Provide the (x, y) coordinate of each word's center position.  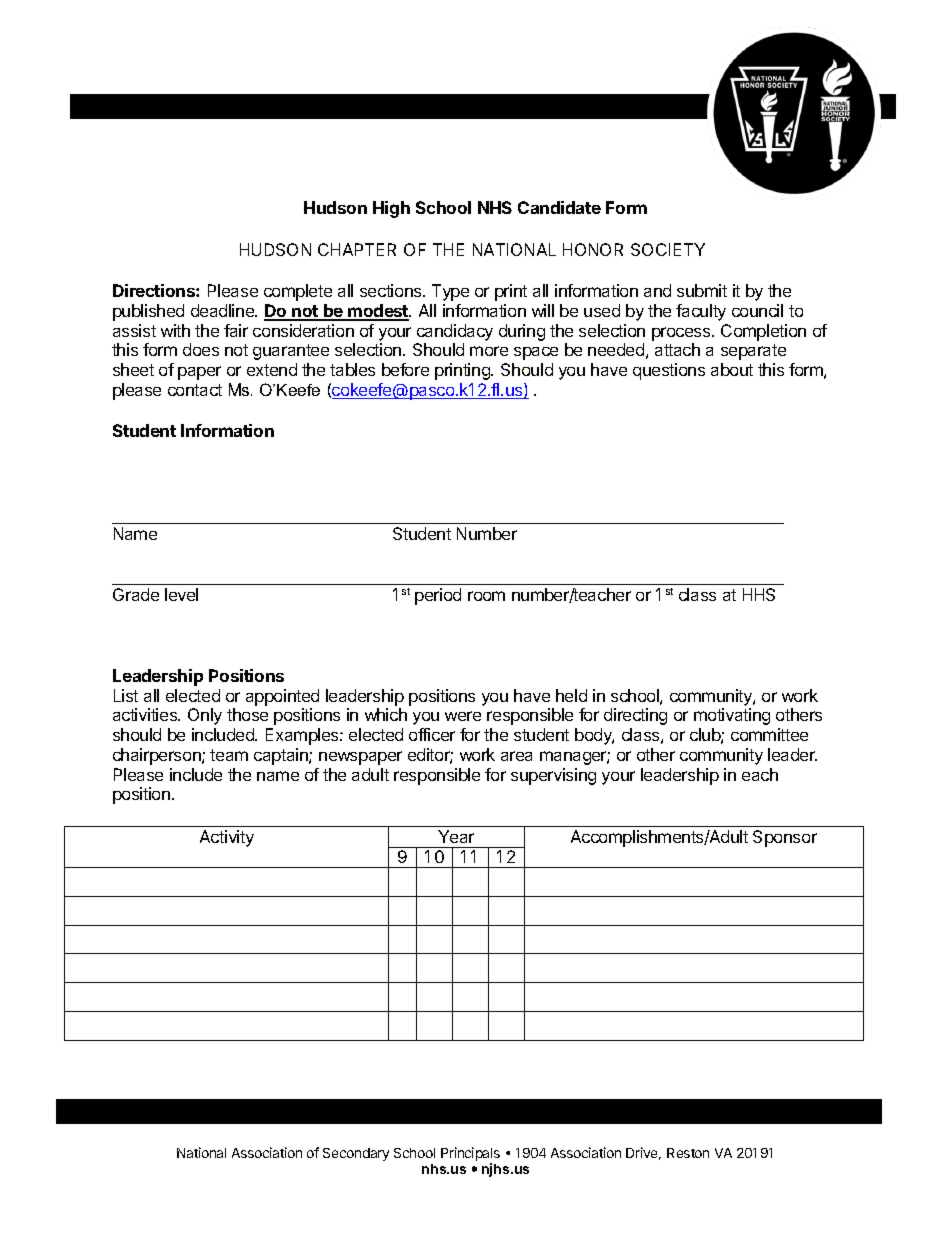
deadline (223, 310)
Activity (227, 838)
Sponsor (785, 838)
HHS (759, 594)
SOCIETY (668, 249)
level (181, 594)
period (438, 596)
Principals (470, 1154)
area (516, 756)
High (391, 209)
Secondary (356, 1154)
